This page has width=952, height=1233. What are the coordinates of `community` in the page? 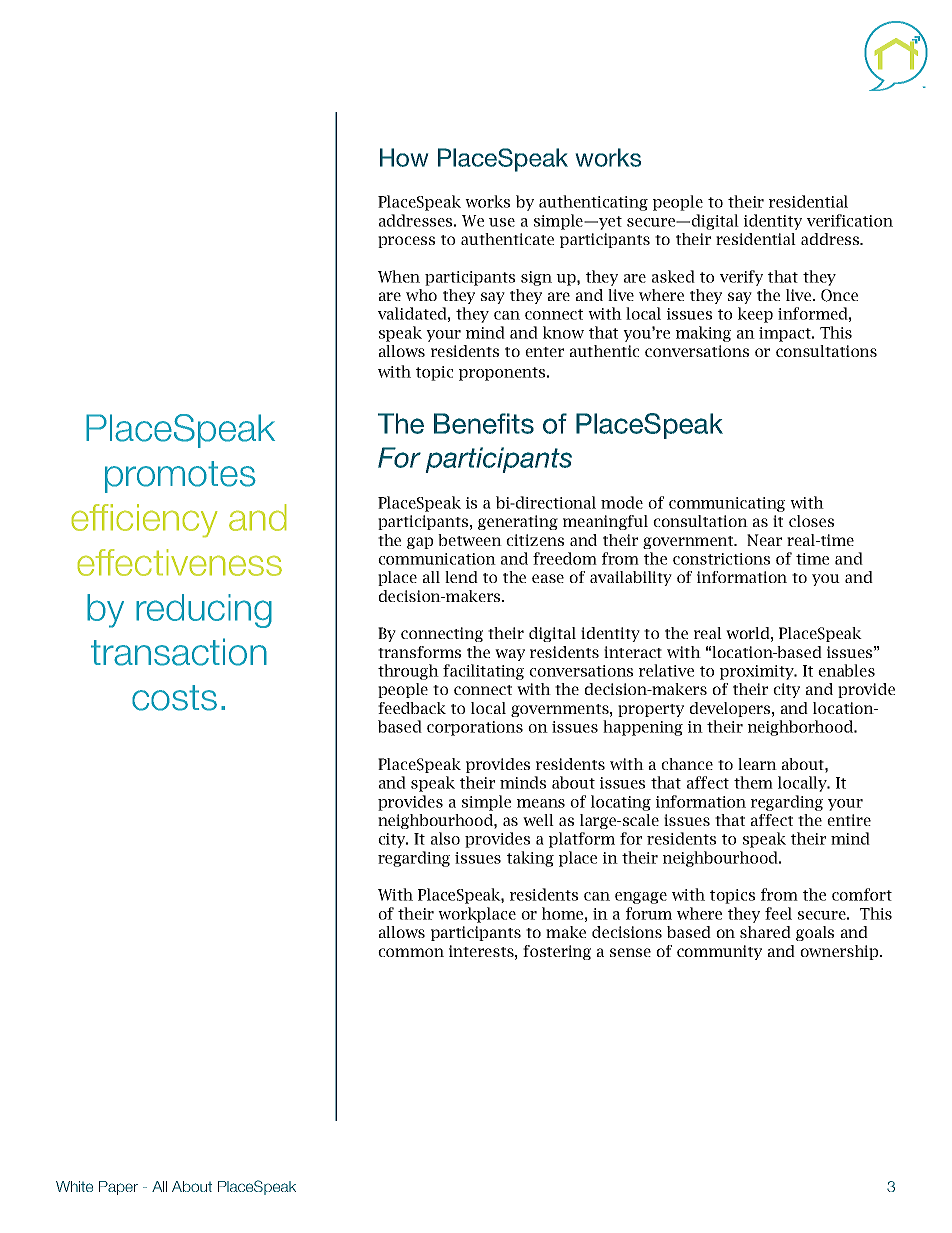 It's located at (719, 952).
